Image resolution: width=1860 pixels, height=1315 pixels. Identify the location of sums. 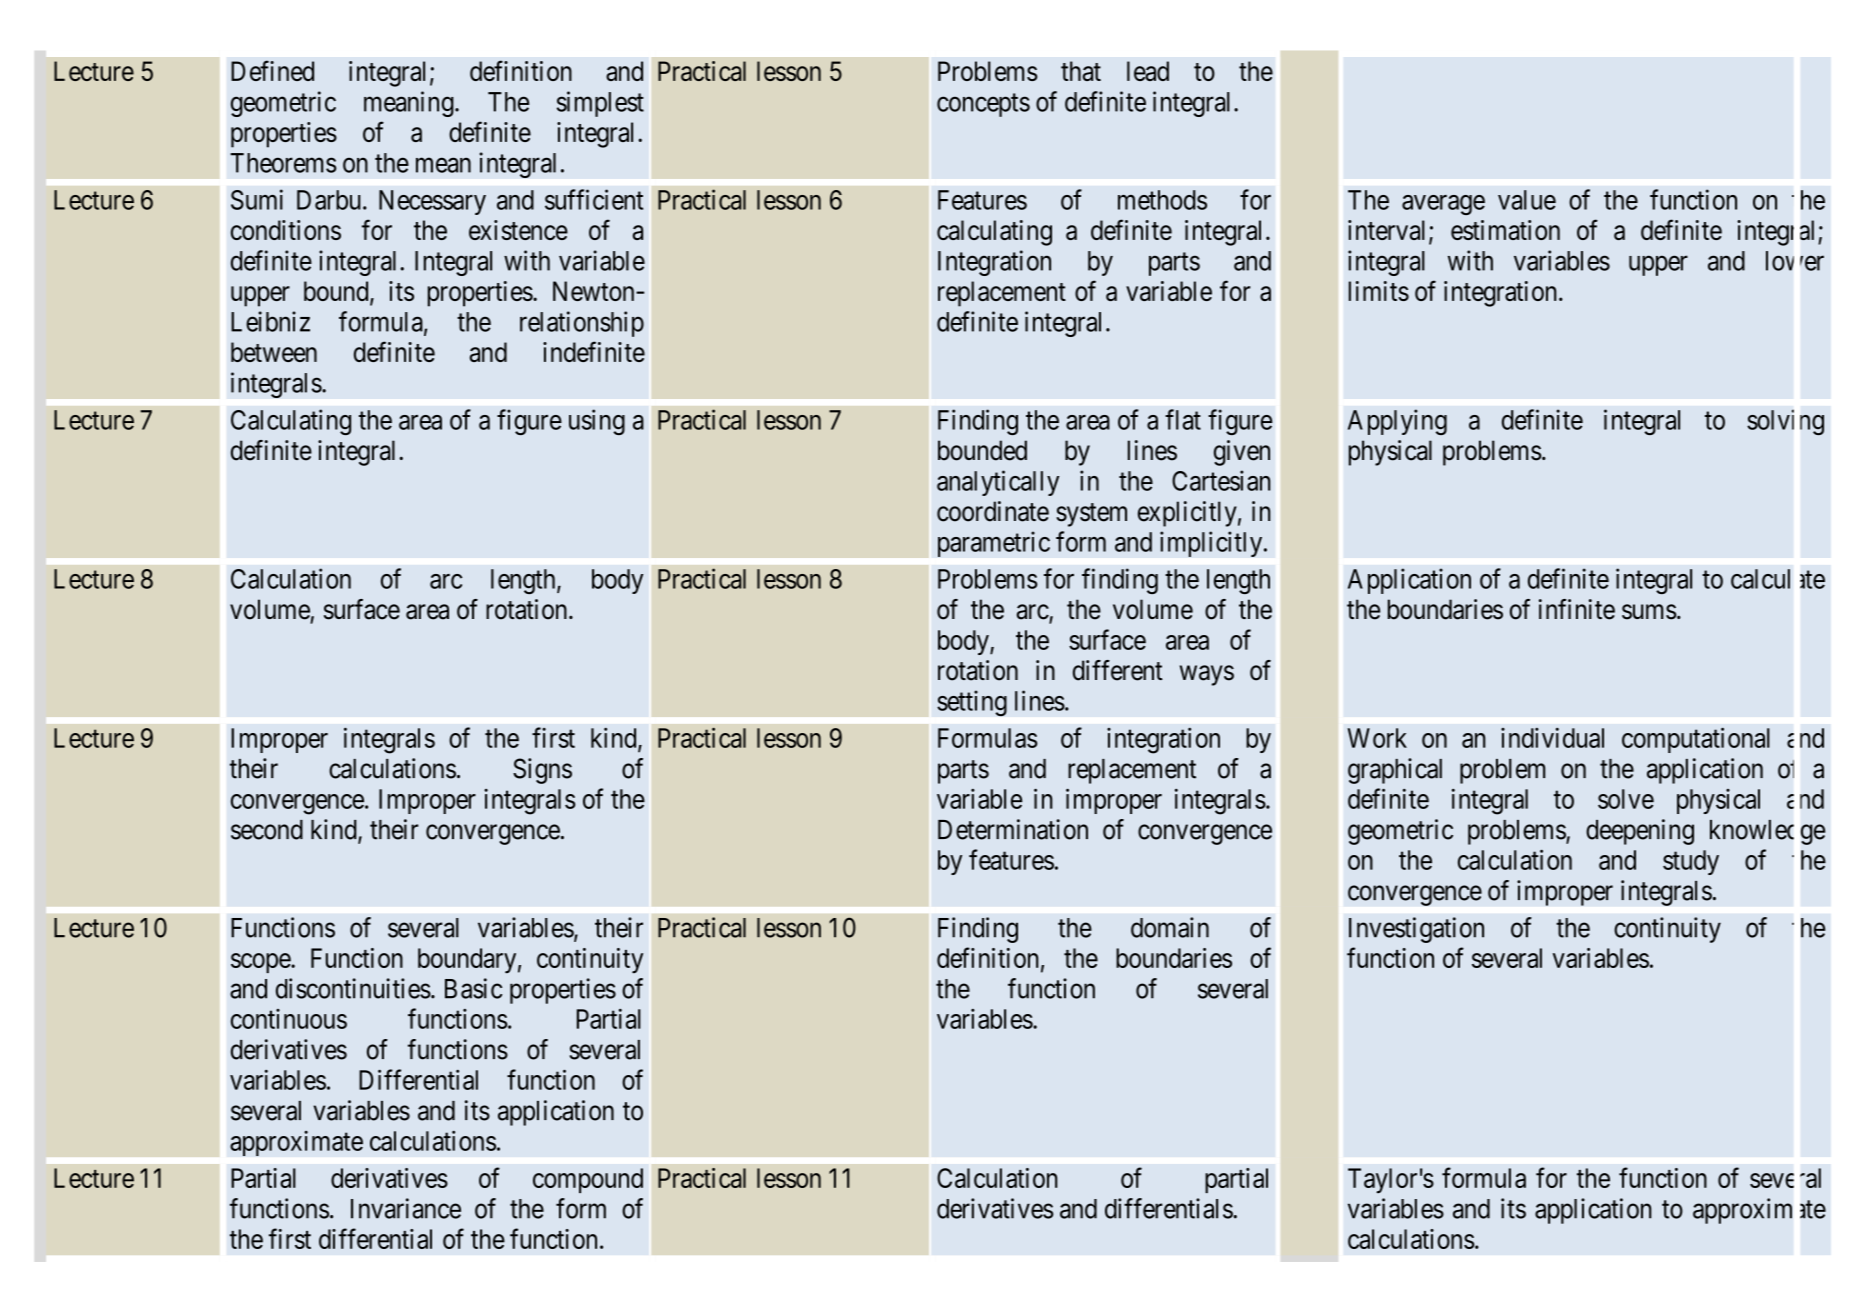
(1649, 612).
